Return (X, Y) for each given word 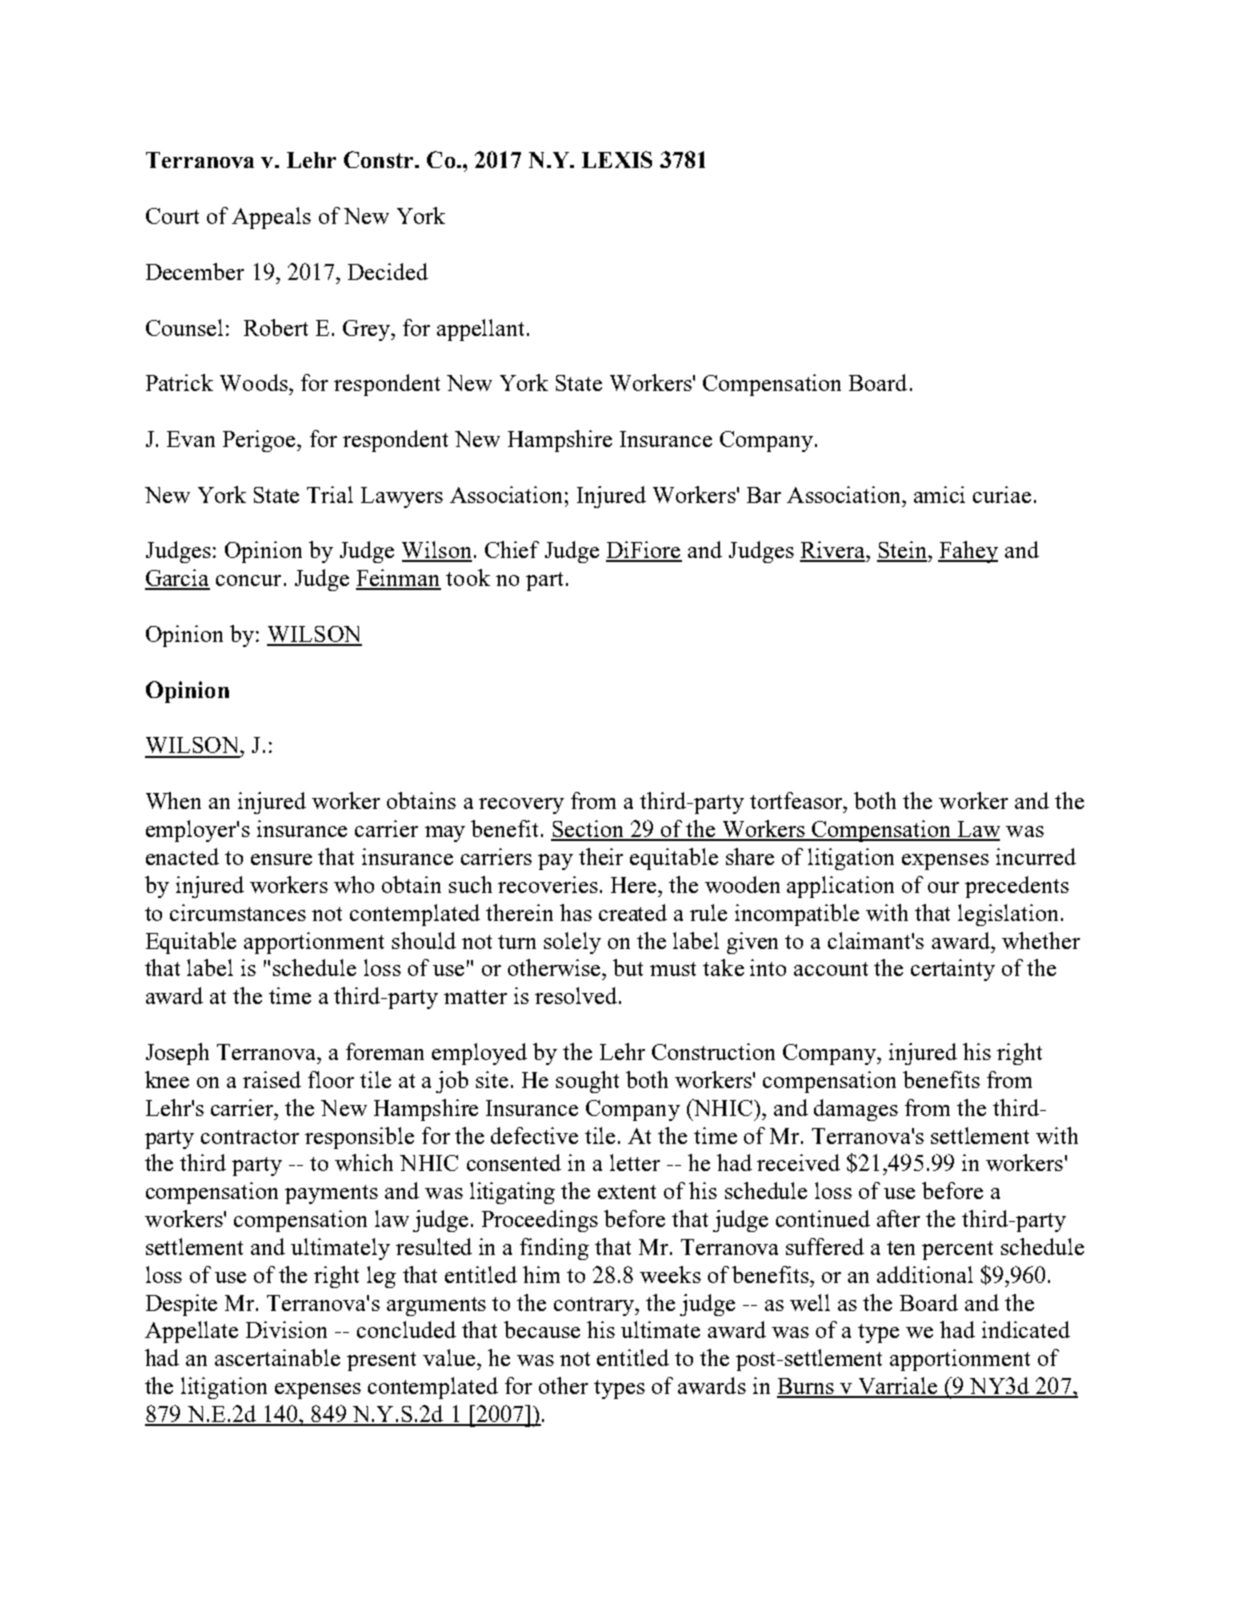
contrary (595, 1306)
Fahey (968, 552)
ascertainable (277, 1357)
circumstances (238, 912)
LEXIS (617, 159)
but (628, 967)
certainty (953, 970)
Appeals (271, 218)
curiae (1002, 494)
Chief (512, 549)
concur (248, 580)
